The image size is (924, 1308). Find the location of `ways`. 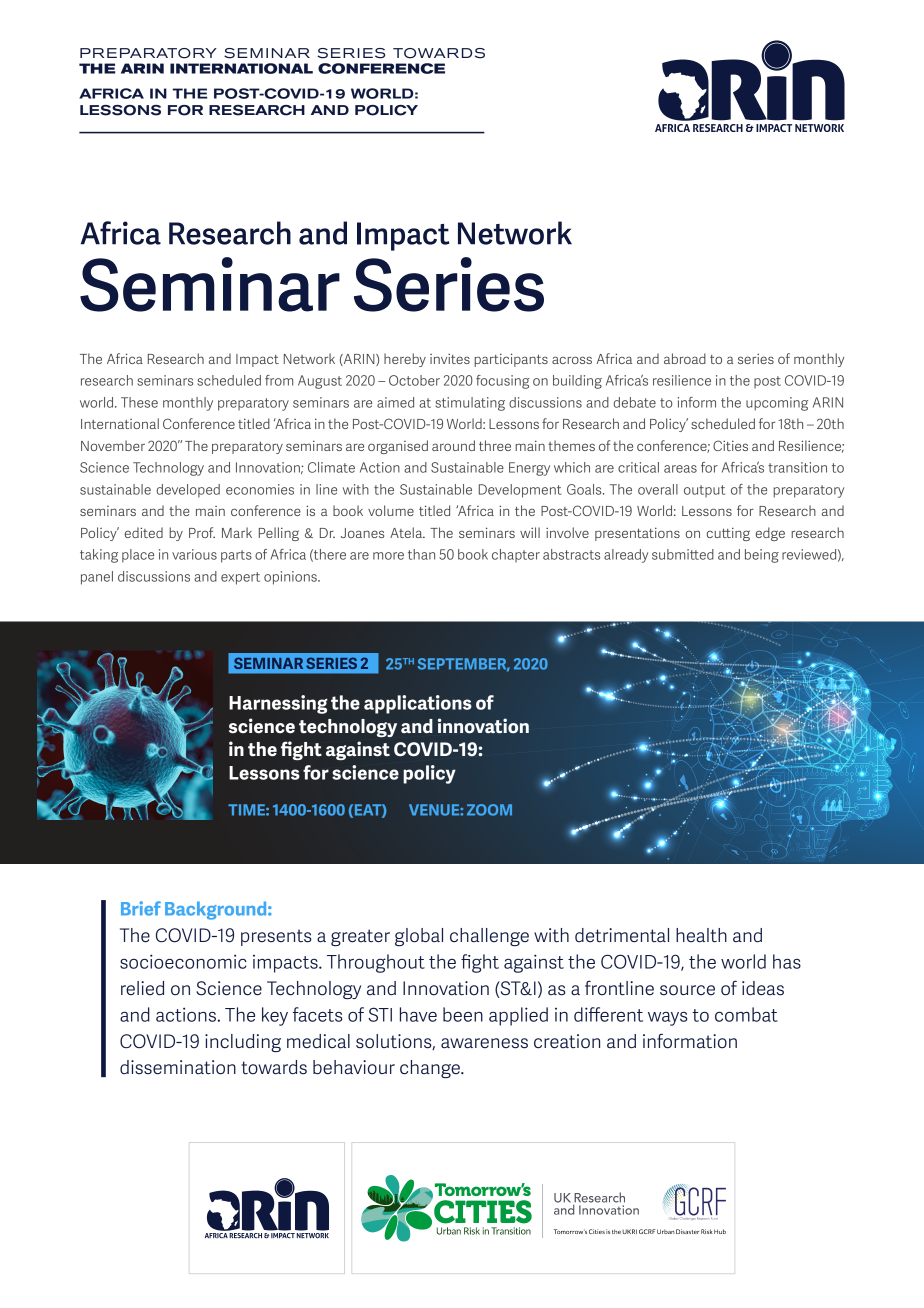

ways is located at coordinates (667, 1019).
